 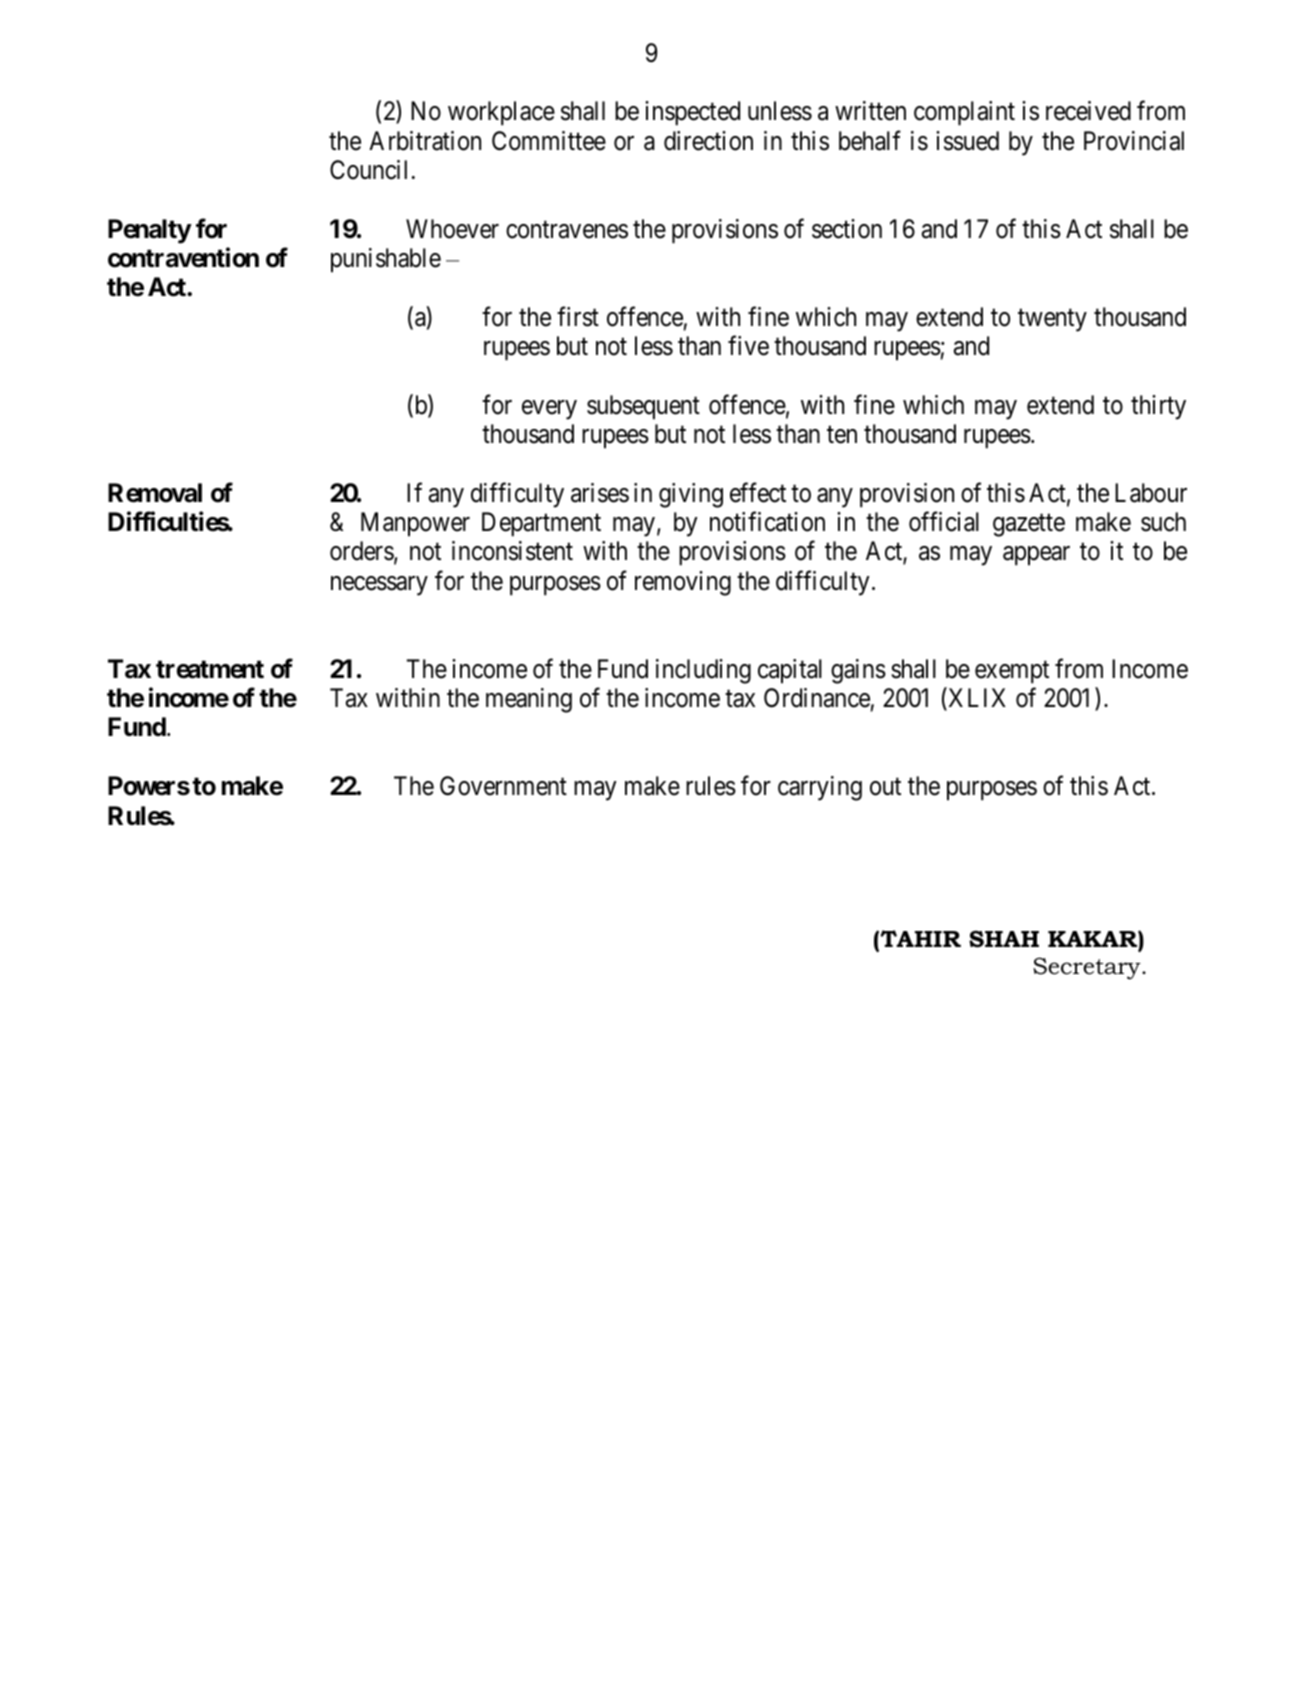 I want to click on Government, so click(x=503, y=786).
